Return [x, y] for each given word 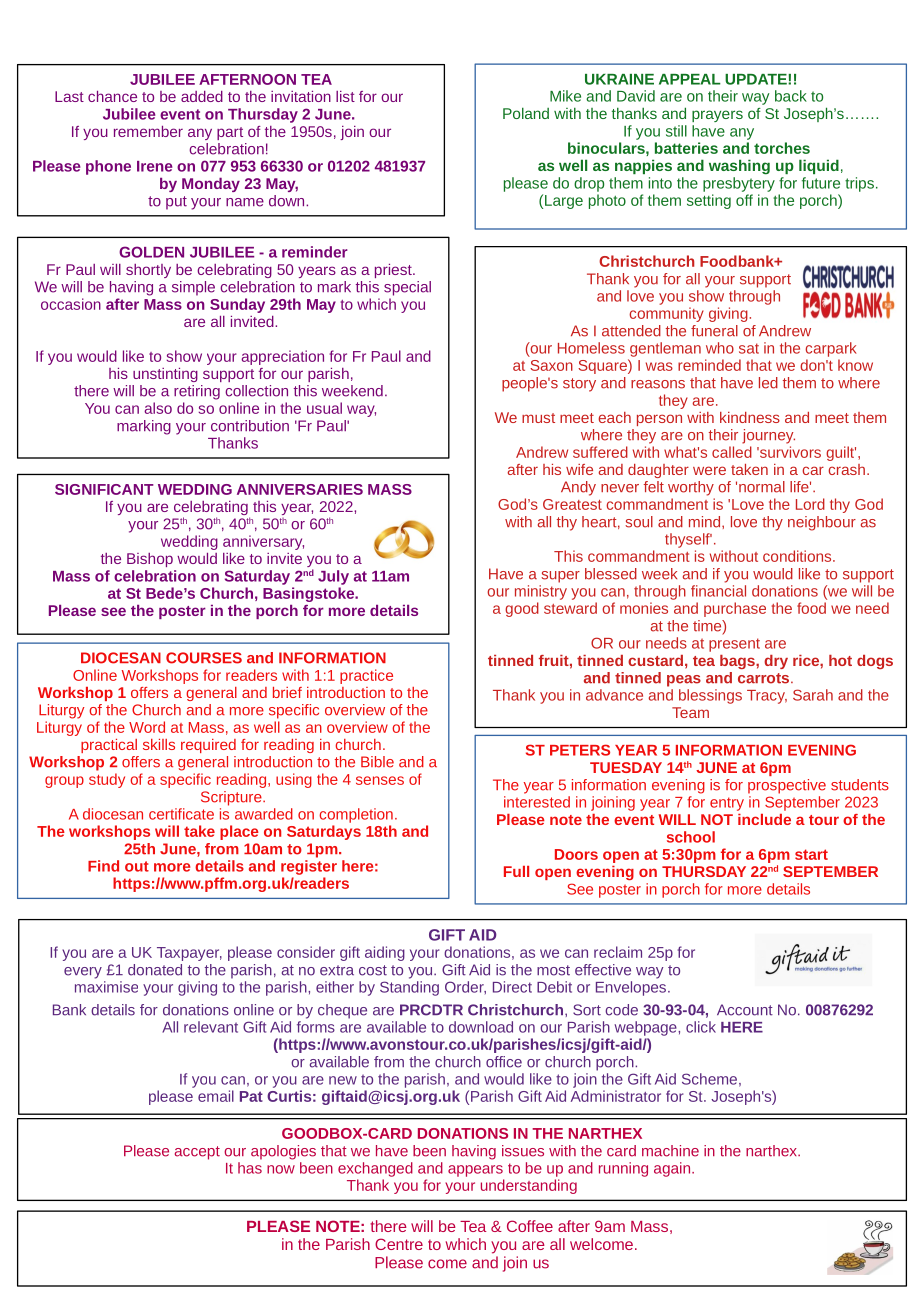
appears [475, 1171]
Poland [526, 113]
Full [516, 871]
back [791, 96]
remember [148, 131]
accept [197, 1153]
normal [762, 487]
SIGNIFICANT [104, 489]
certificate [181, 814]
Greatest [572, 504]
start [811, 854]
